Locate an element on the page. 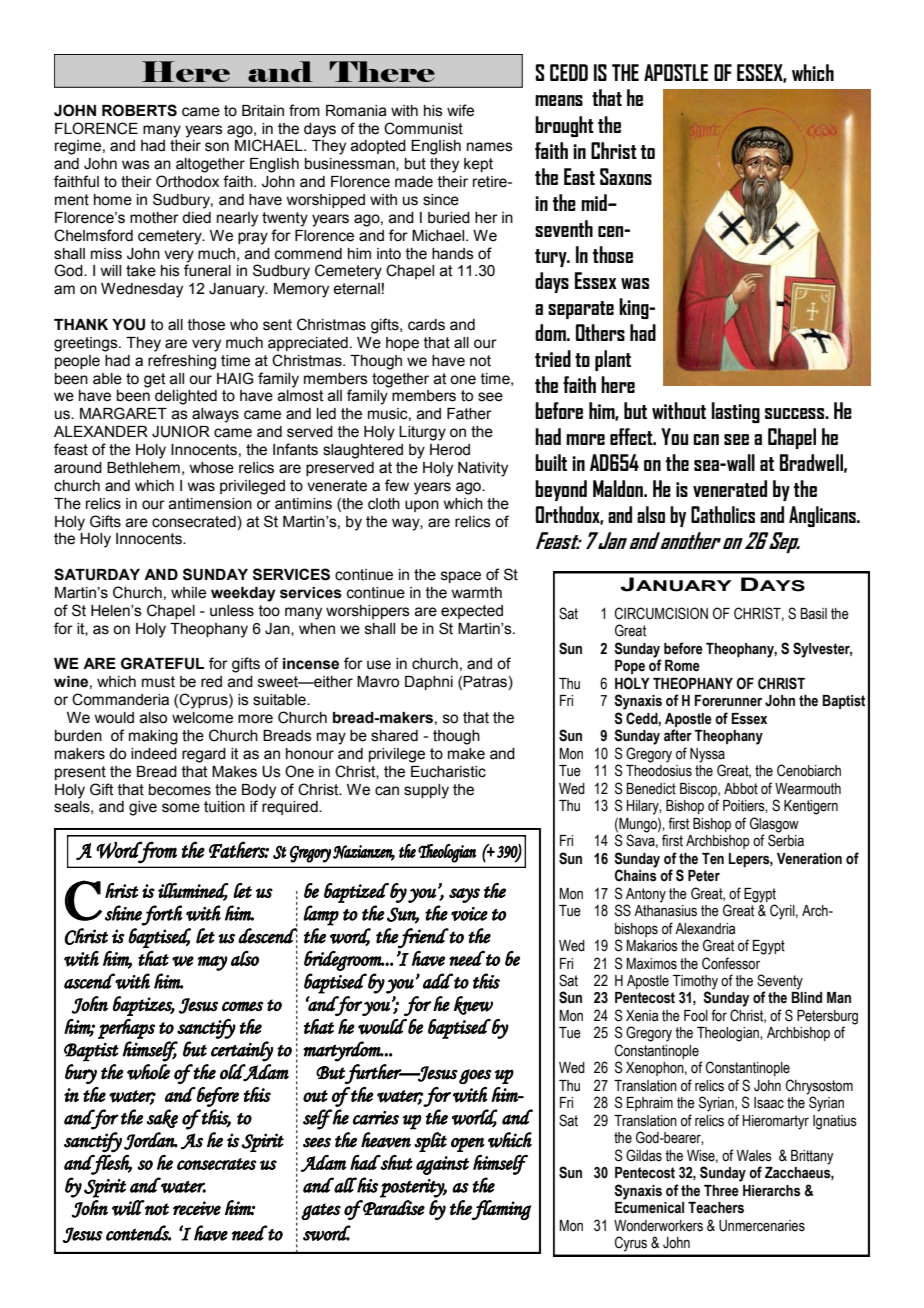 This document has width=924, height=1308. Saxons is located at coordinates (626, 176).
